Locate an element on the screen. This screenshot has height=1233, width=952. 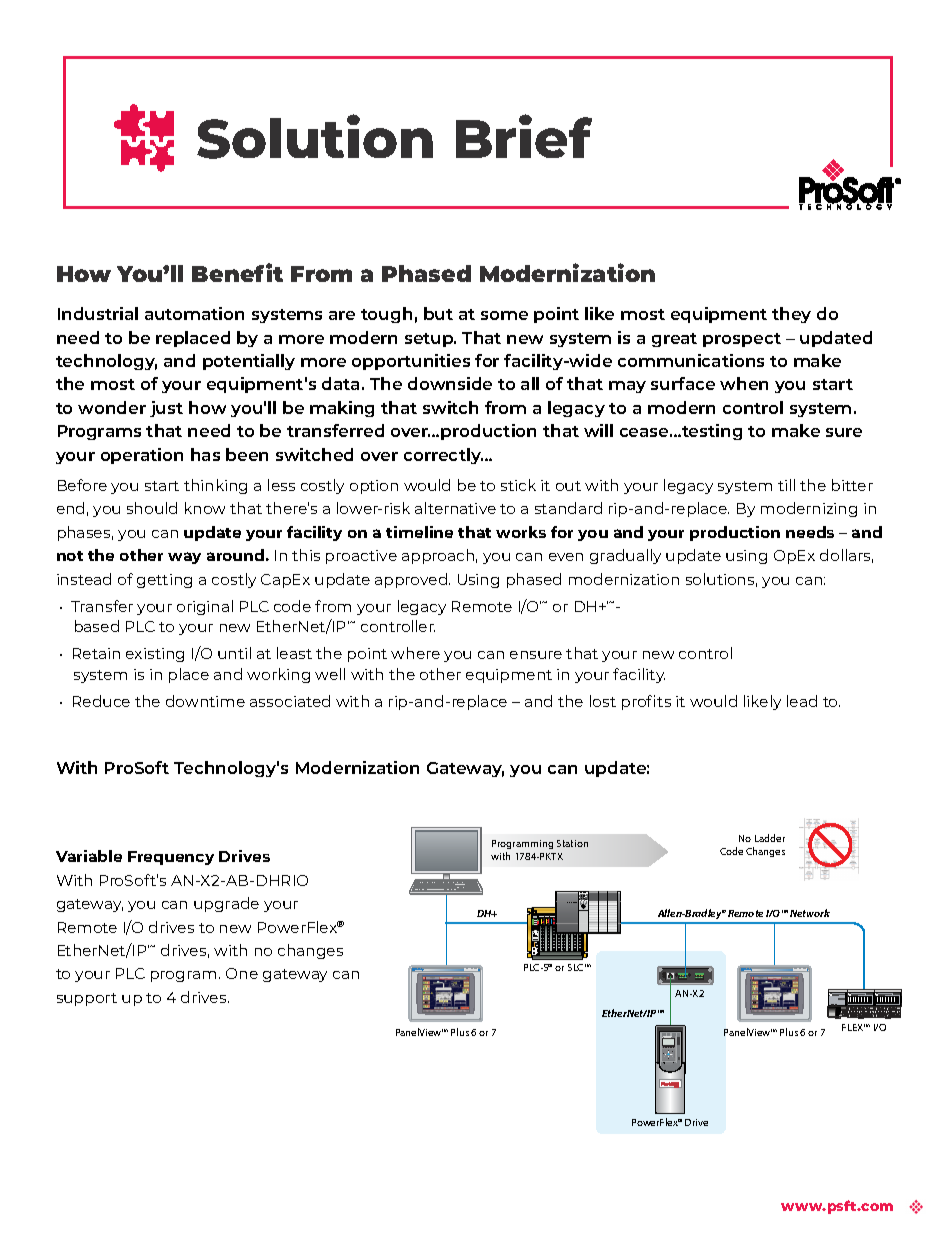
lead is located at coordinates (802, 701).
